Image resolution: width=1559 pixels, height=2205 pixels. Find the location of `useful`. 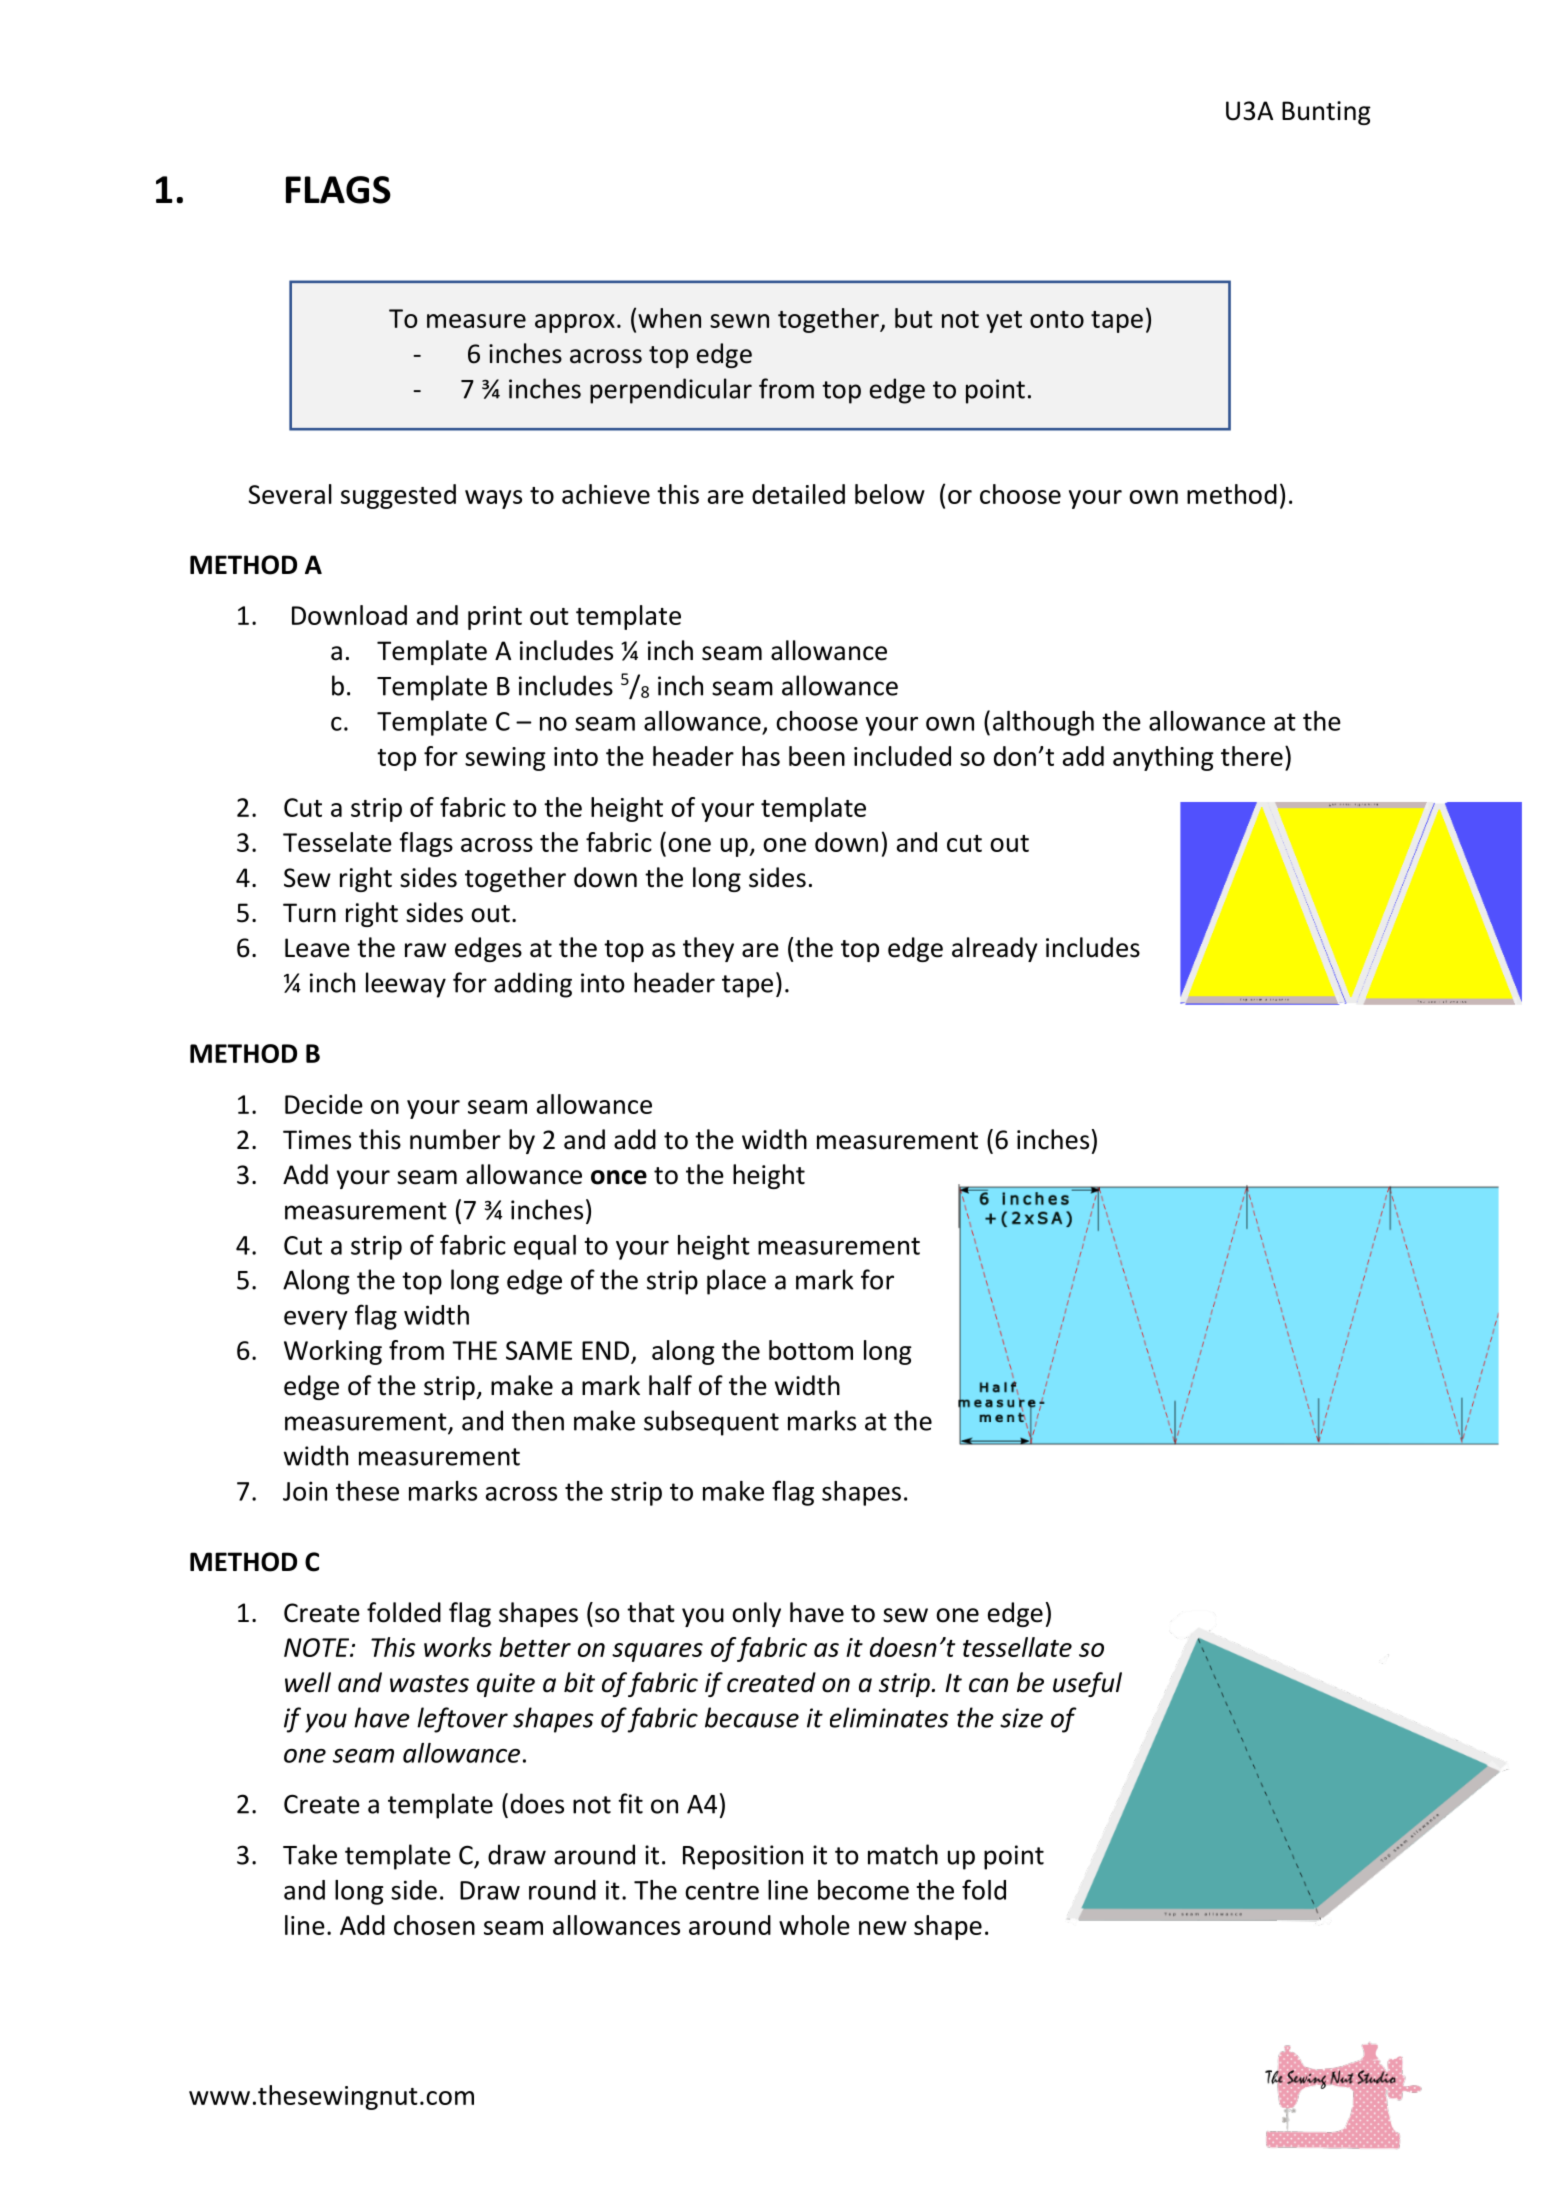

useful is located at coordinates (1087, 1684).
